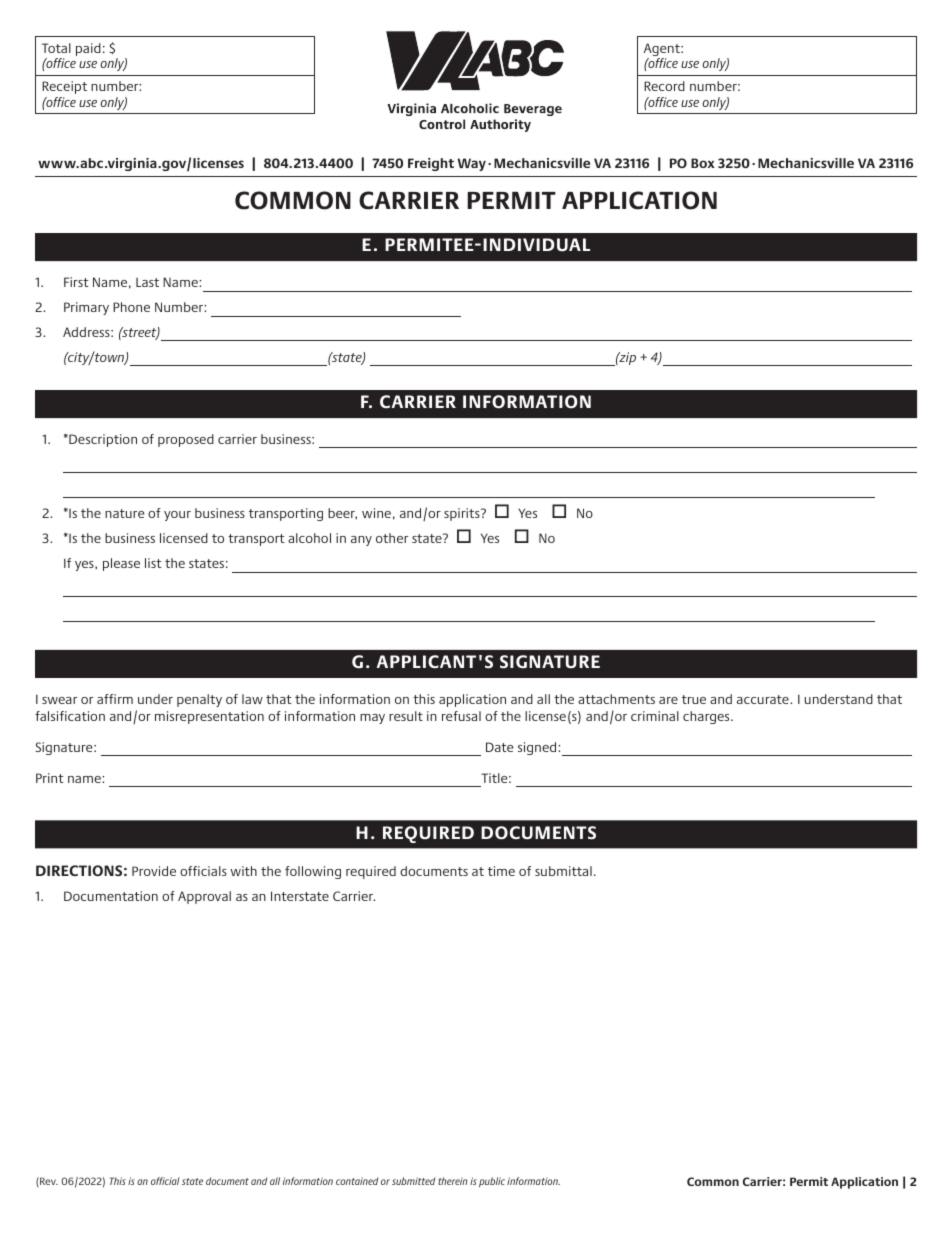 The width and height of the screenshot is (952, 1233). Describe the element at coordinates (392, 538) in the screenshot. I see `other` at that location.
